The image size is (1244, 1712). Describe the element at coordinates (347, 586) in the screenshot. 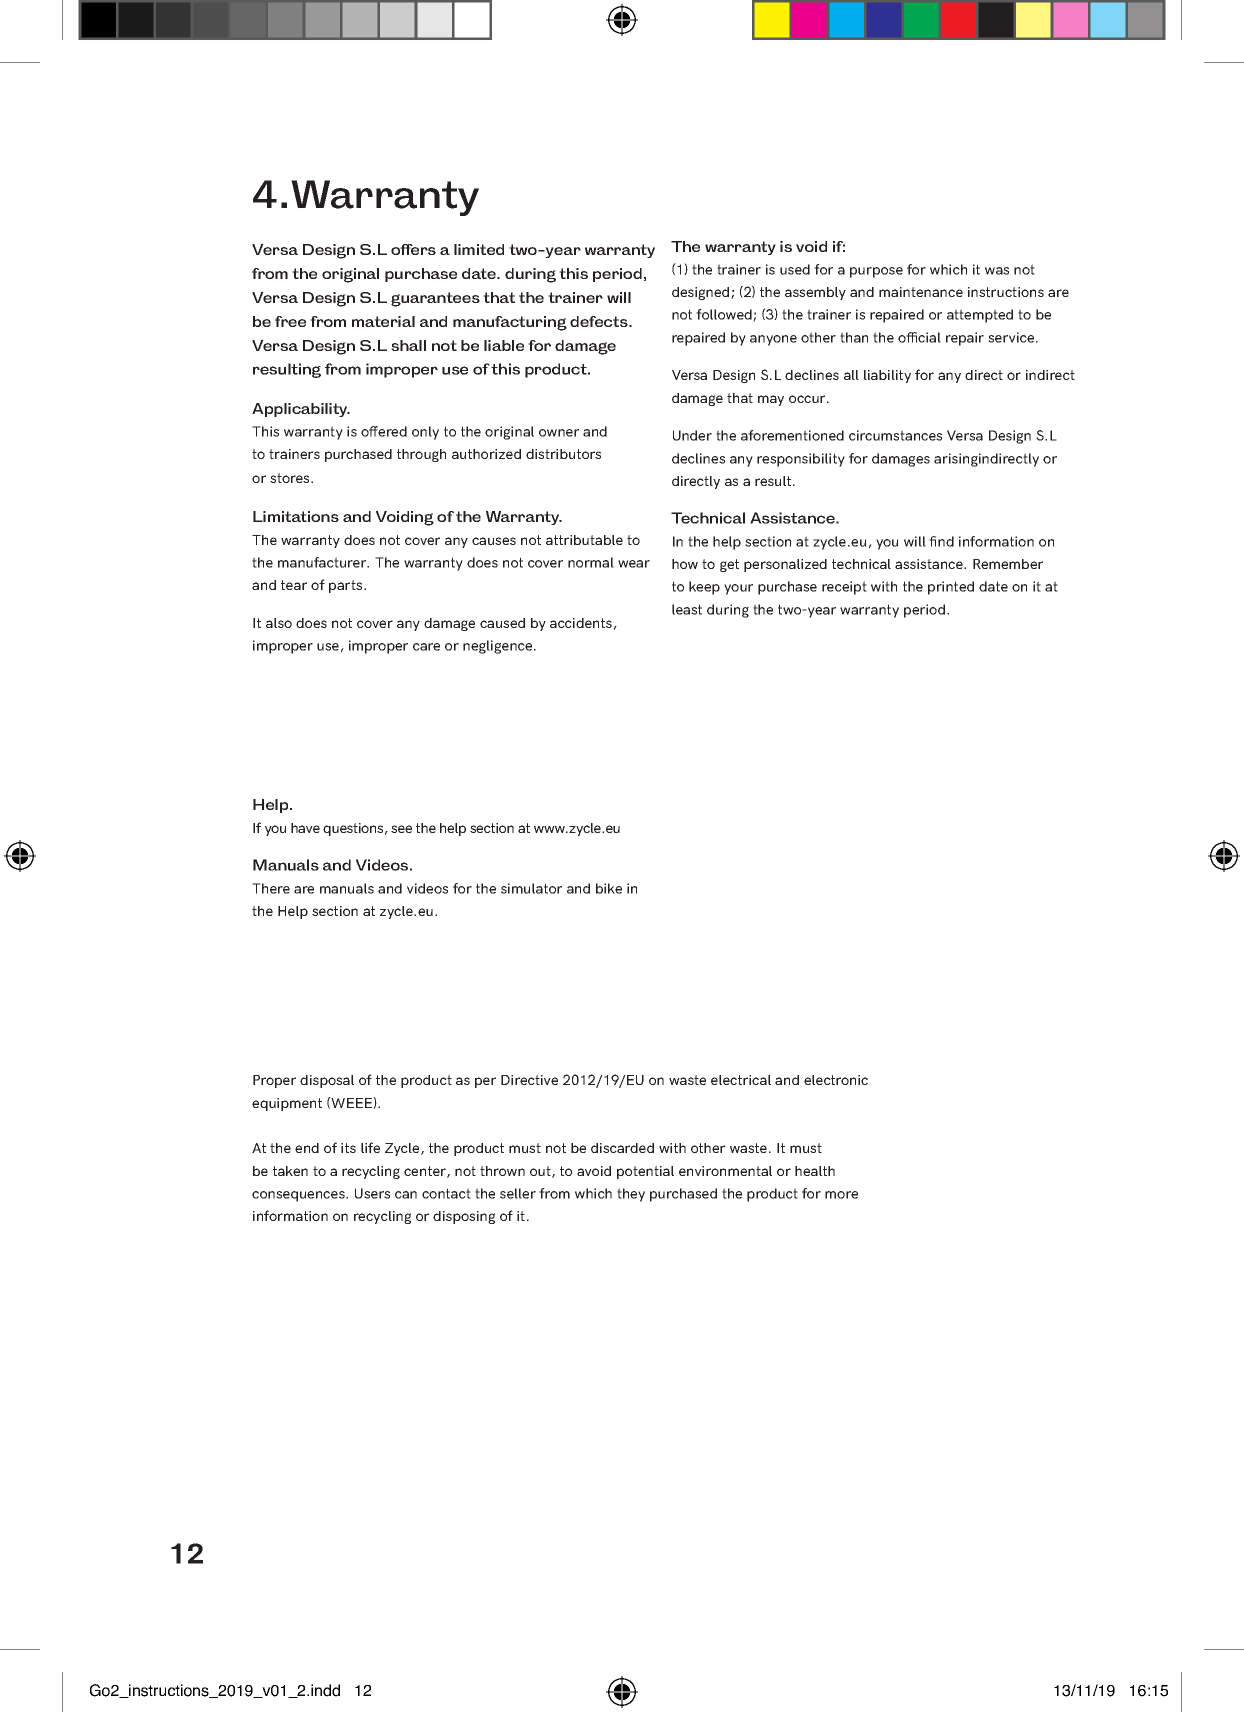

I see `parts` at that location.
